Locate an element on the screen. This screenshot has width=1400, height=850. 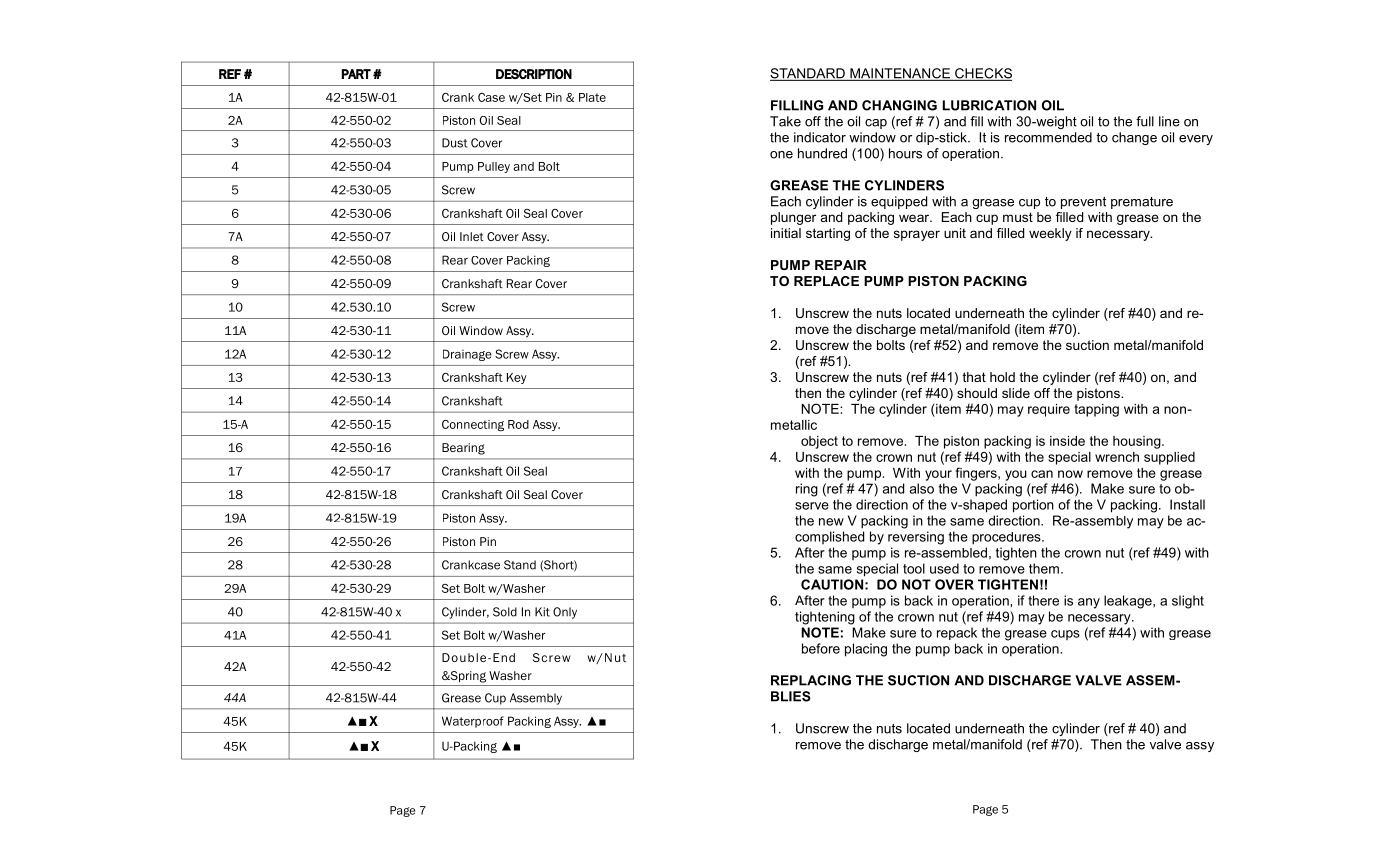
DESCRIPTION is located at coordinates (534, 74).
